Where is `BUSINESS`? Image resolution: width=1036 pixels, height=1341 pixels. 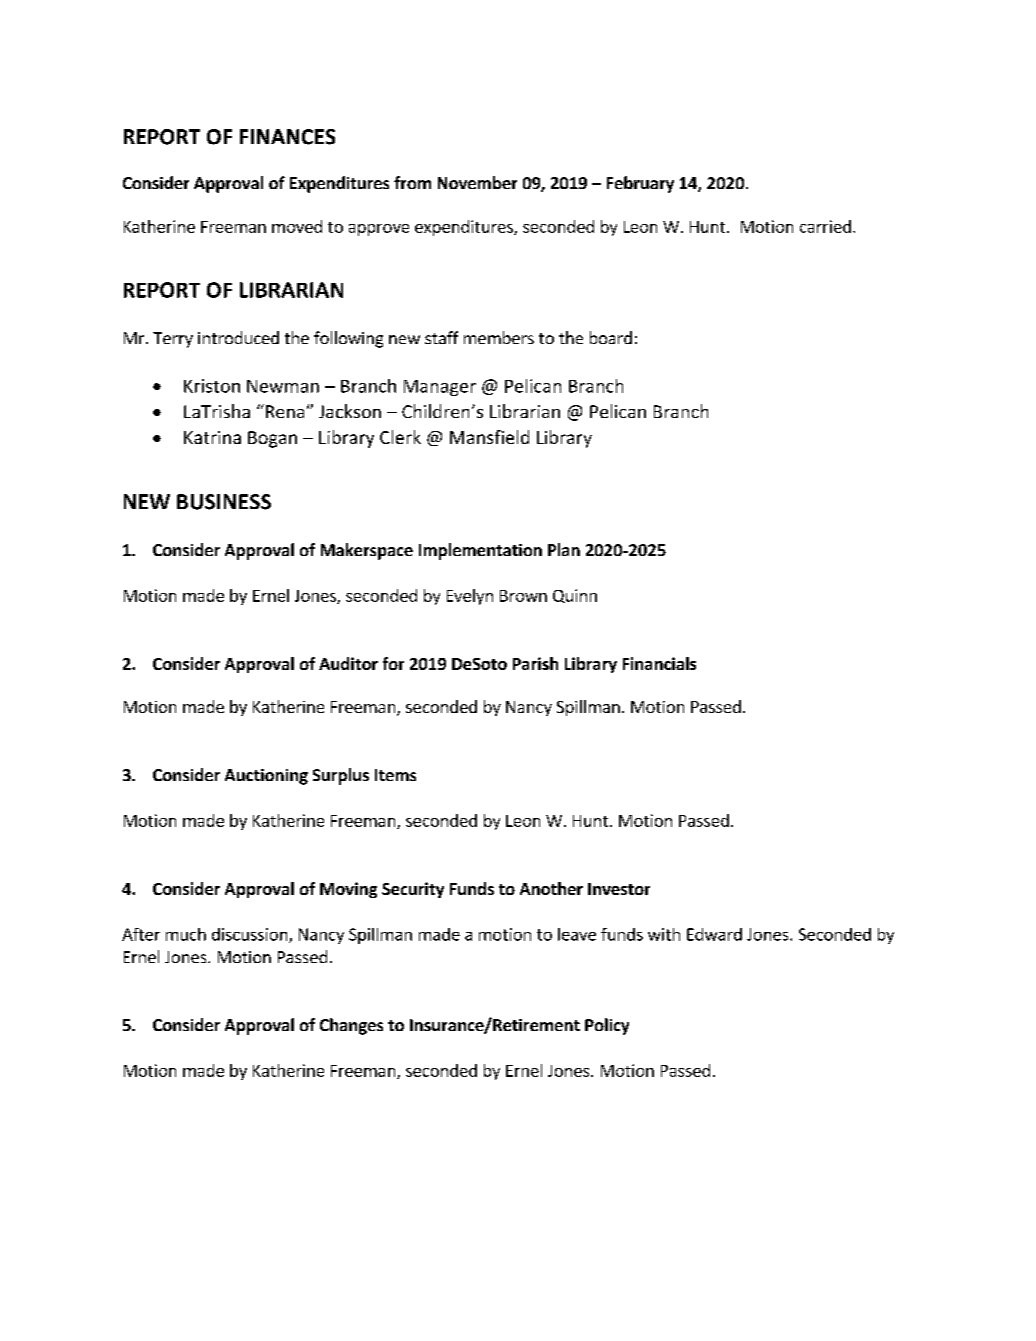
BUSINESS is located at coordinates (224, 502).
